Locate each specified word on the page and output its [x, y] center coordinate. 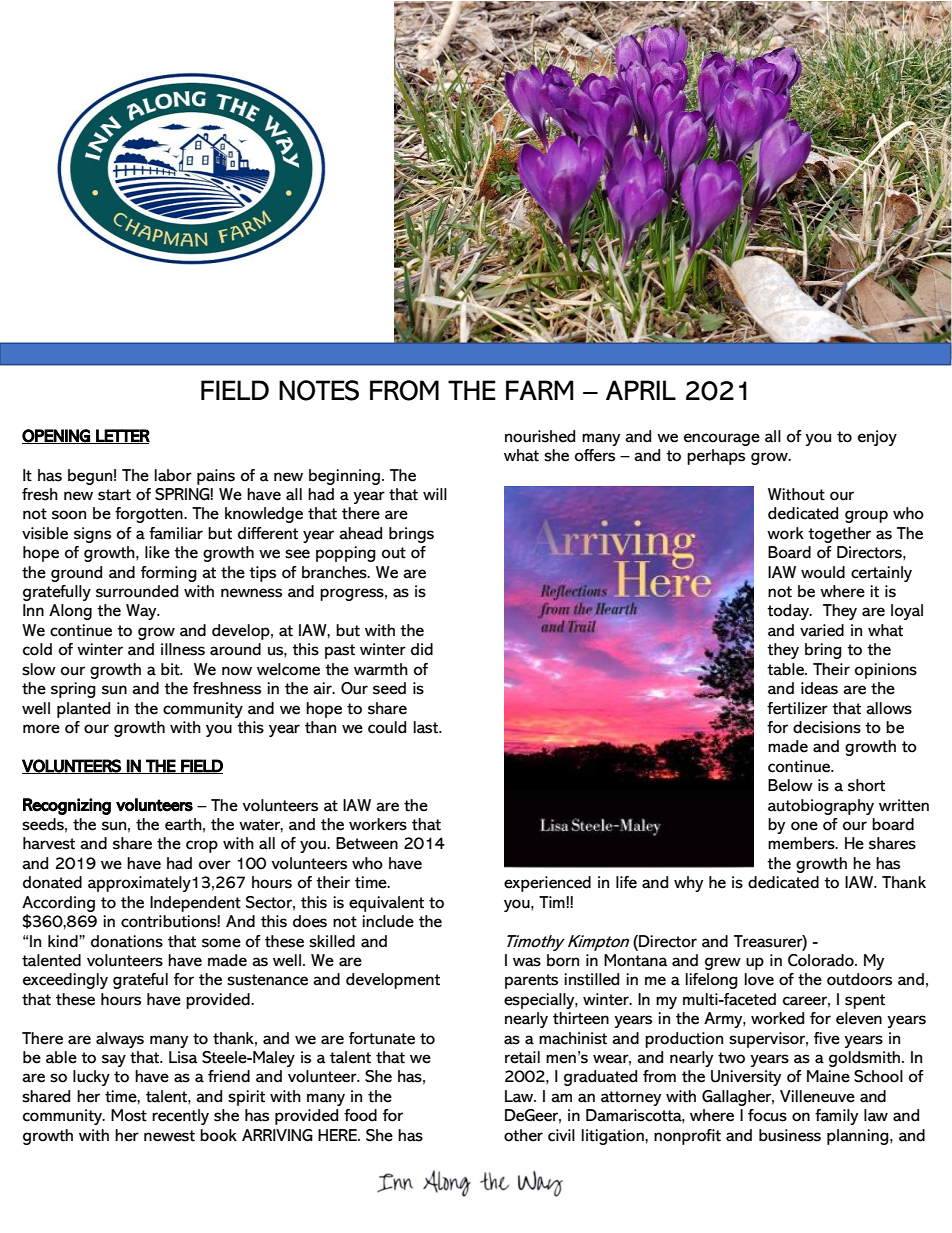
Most [129, 1115]
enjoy [877, 438]
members [802, 843]
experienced [547, 884]
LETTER [122, 436]
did [422, 649]
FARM [539, 390]
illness [183, 649]
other [523, 1135]
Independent [195, 904]
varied [822, 630]
